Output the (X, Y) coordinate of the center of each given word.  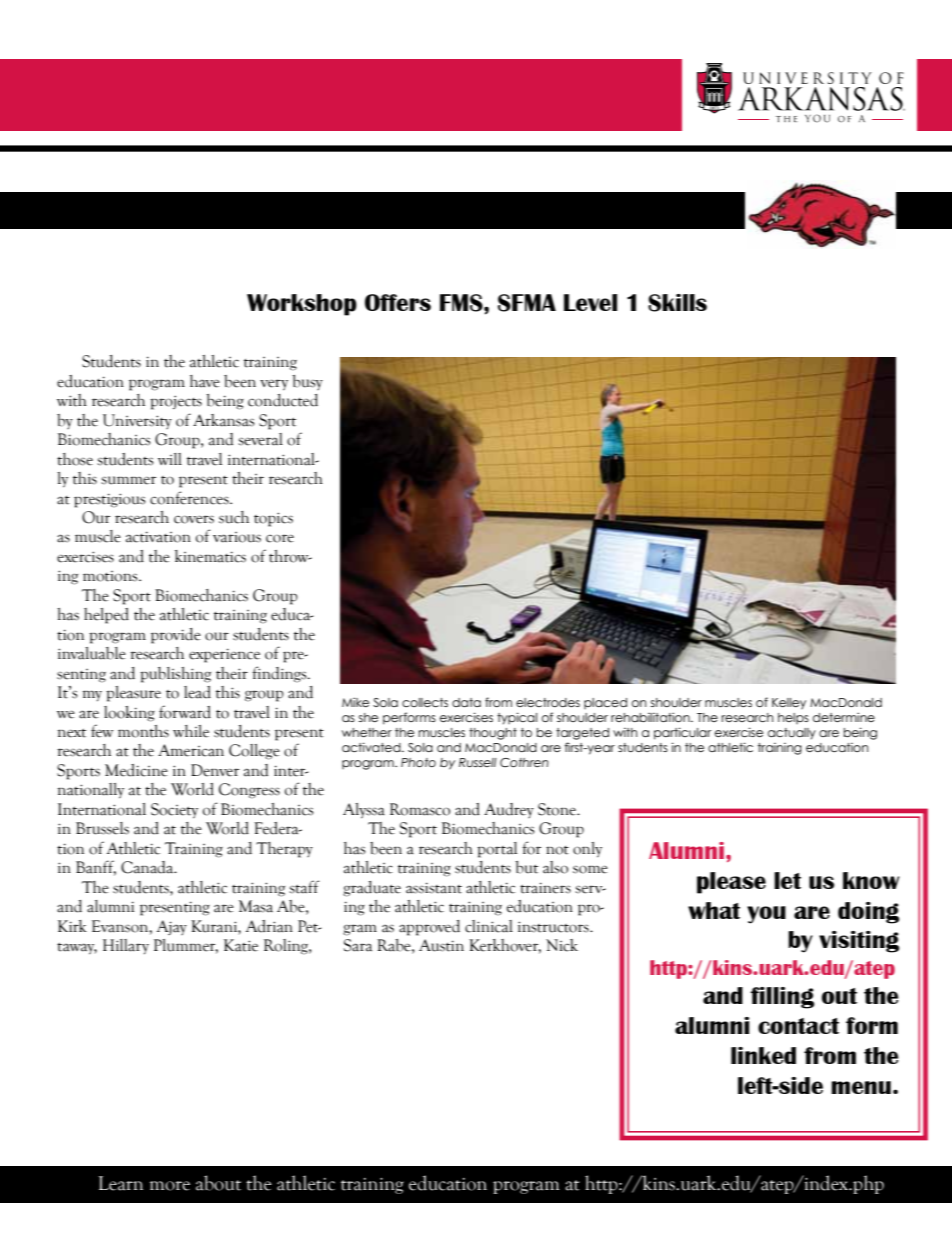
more (170, 1186)
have (205, 381)
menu (861, 1087)
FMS (462, 303)
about (218, 1183)
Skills (677, 303)
